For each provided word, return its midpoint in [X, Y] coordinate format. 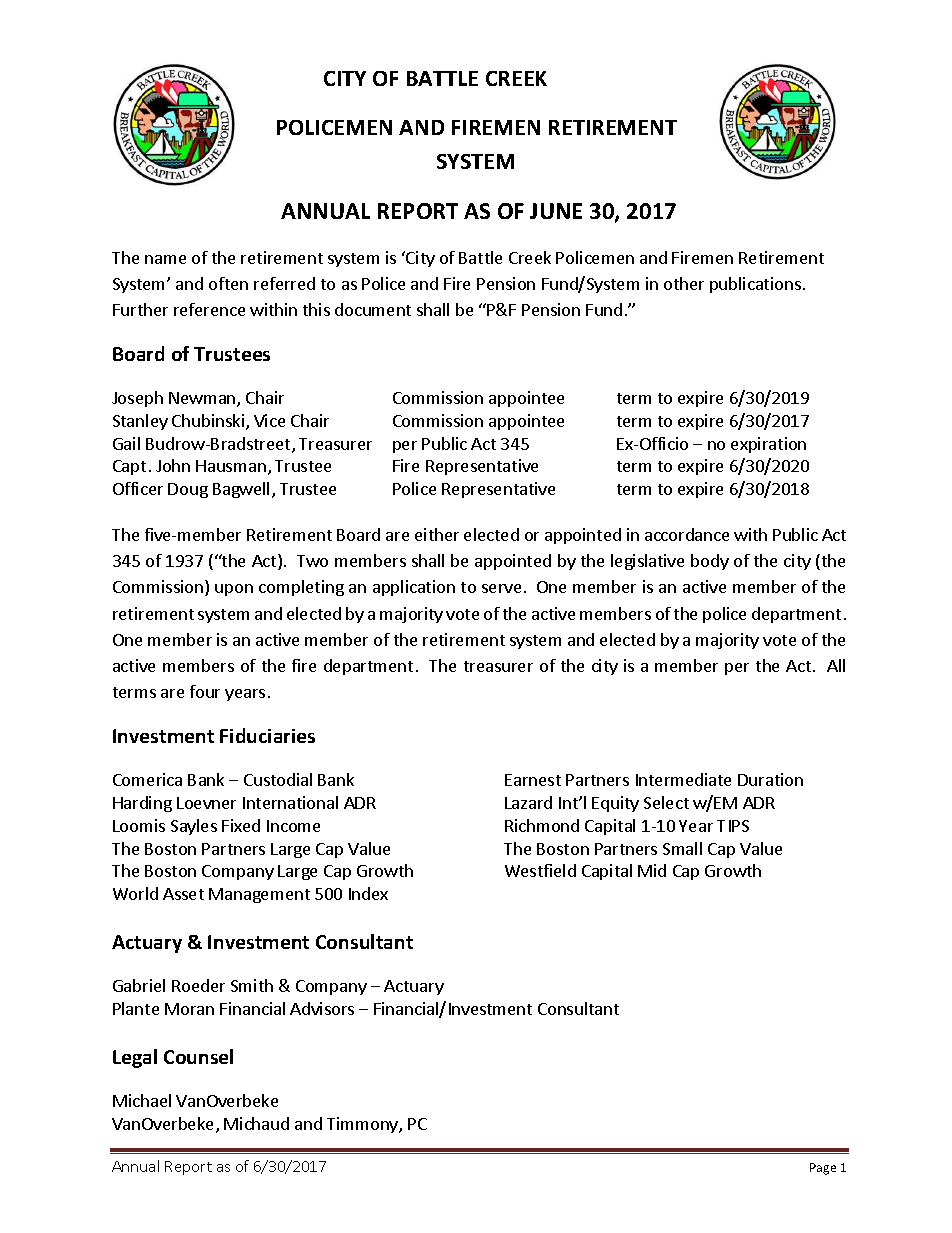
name [165, 259]
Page [823, 1169]
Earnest [533, 780]
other [684, 283]
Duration [770, 779]
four [205, 691]
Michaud [256, 1123]
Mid [652, 870]
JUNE [556, 211]
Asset [183, 894]
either [437, 534]
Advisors [322, 1008]
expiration [768, 445]
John [173, 465]
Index [368, 893]
